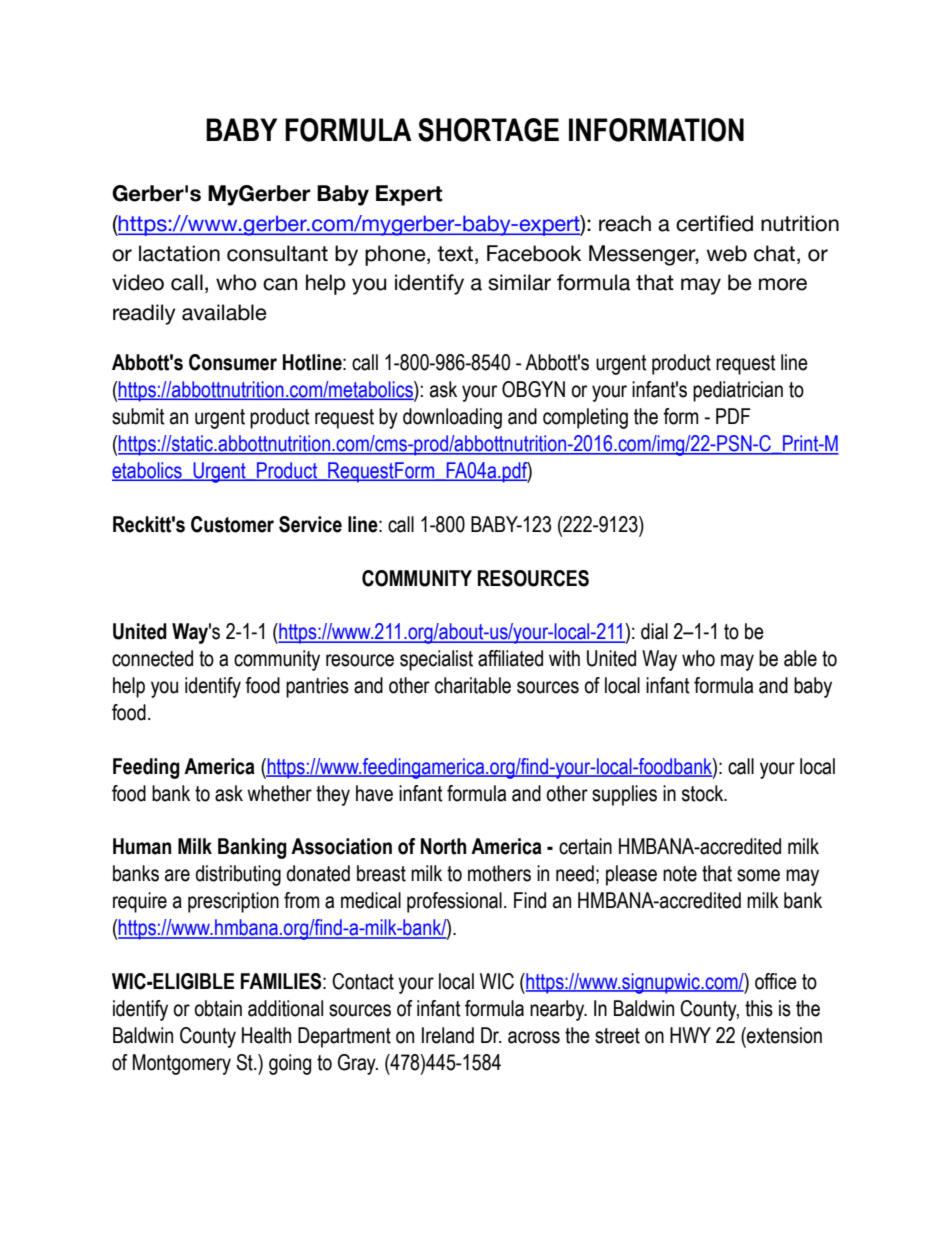  What do you see at coordinates (179, 253) in the page?
I see `lactation` at bounding box center [179, 253].
